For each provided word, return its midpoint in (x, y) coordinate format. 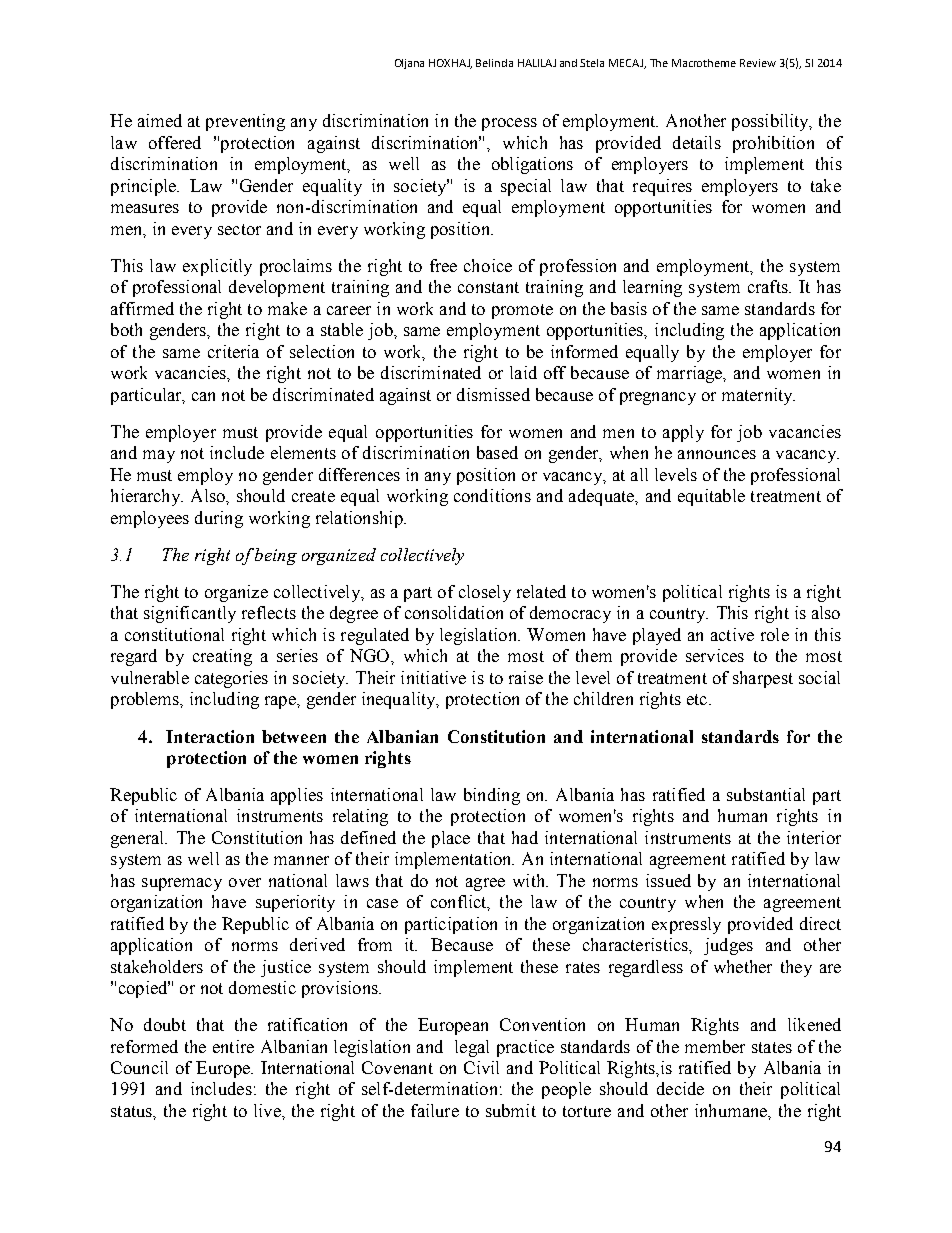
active (732, 634)
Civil (481, 1067)
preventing (245, 122)
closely (485, 593)
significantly (190, 614)
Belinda (494, 63)
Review (758, 63)
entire (233, 1046)
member (715, 1046)
